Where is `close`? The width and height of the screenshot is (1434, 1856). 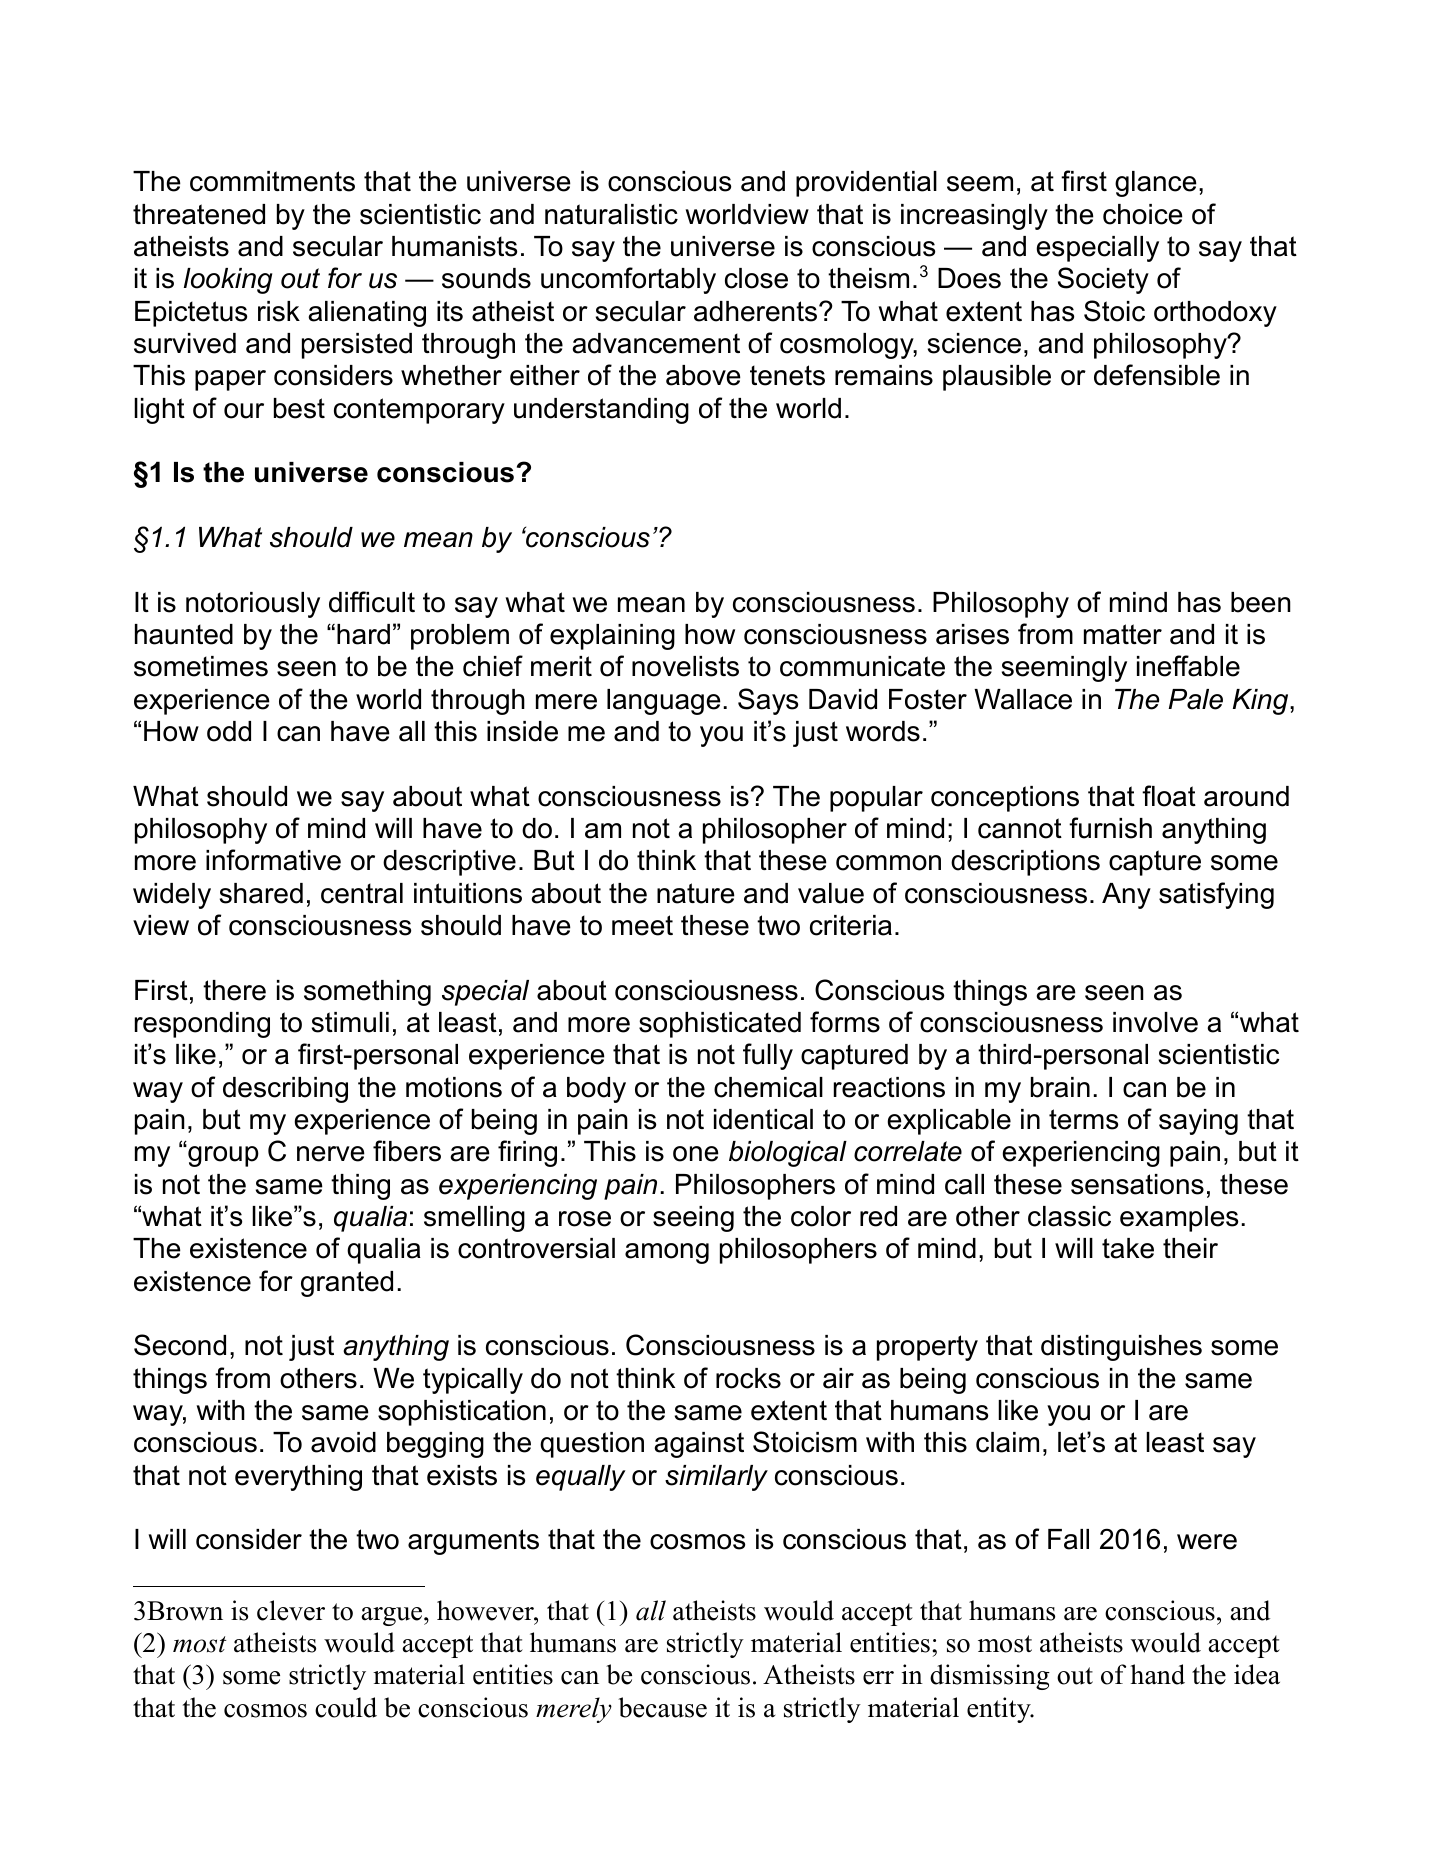
close is located at coordinates (756, 278).
